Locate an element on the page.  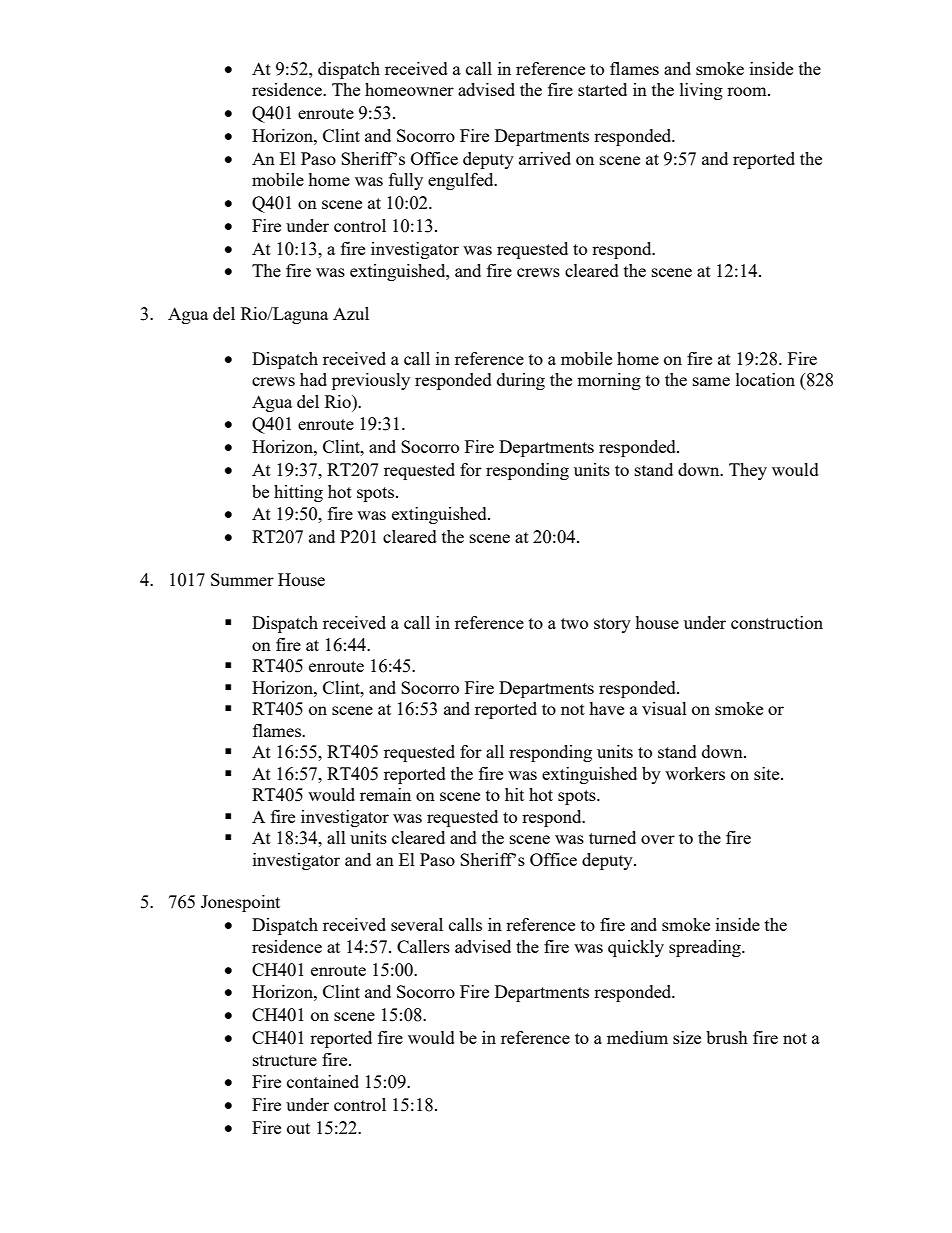
workers is located at coordinates (695, 773).
